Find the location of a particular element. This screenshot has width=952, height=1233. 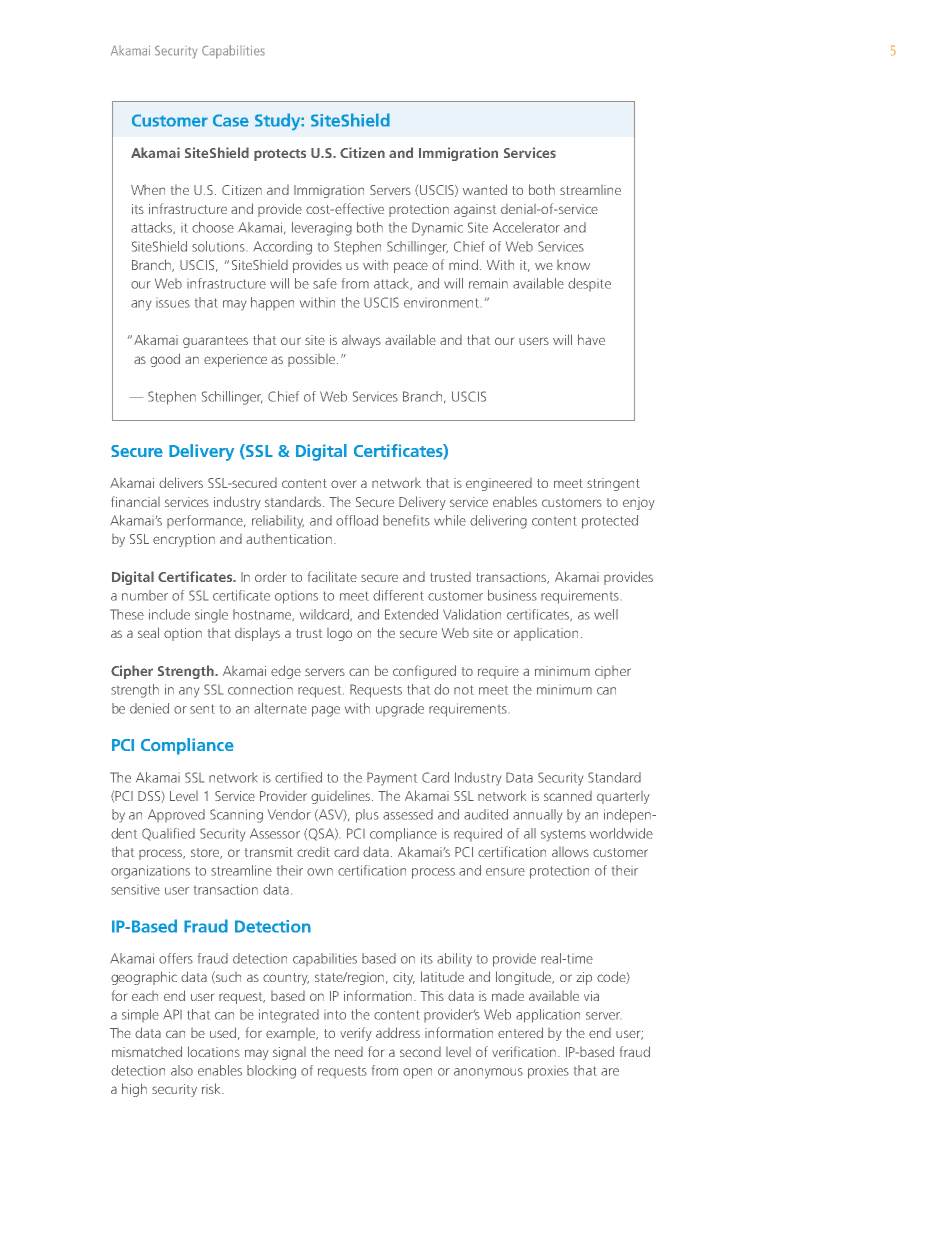

also is located at coordinates (182, 1070).
